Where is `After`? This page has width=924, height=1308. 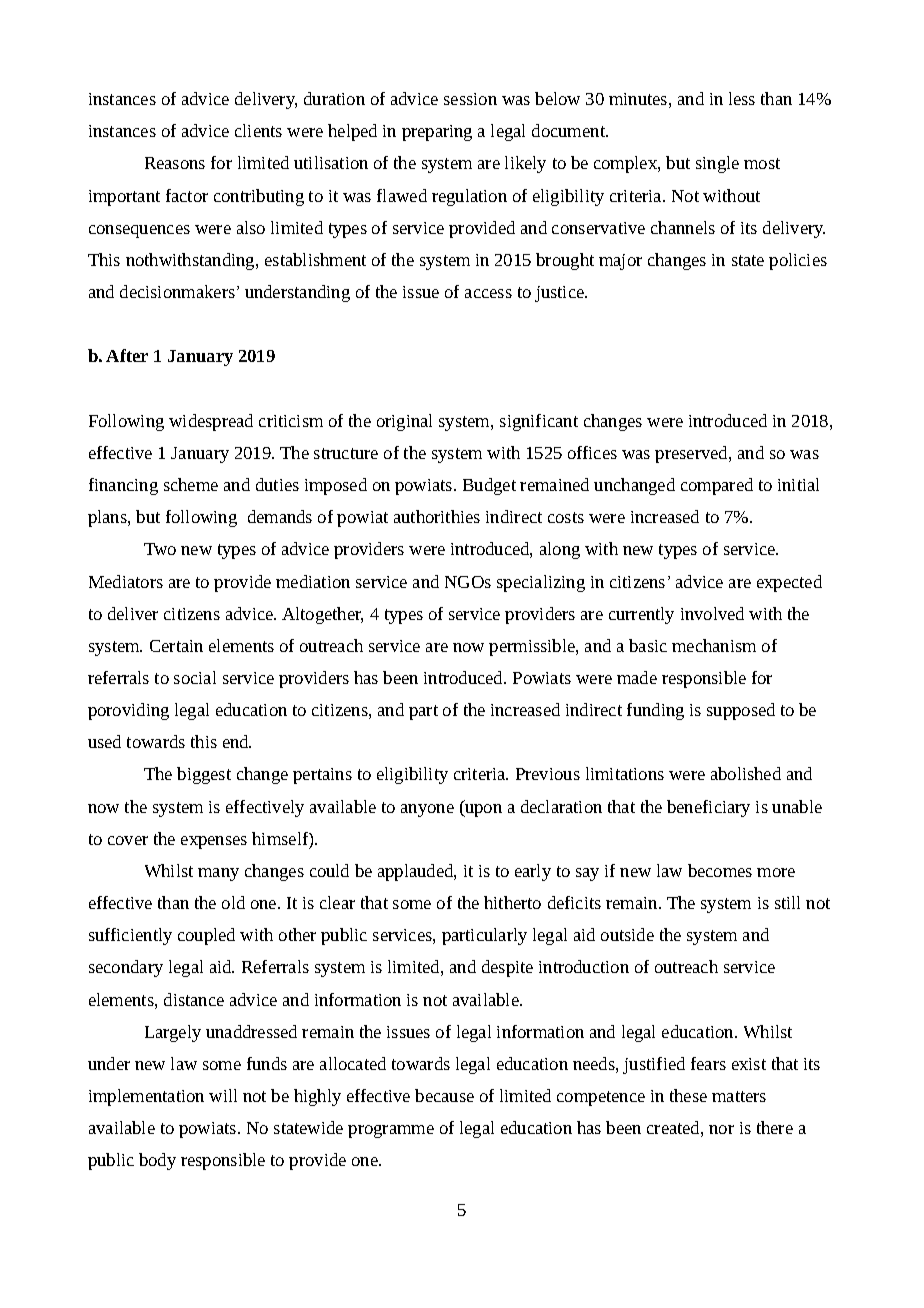
After is located at coordinates (127, 355).
